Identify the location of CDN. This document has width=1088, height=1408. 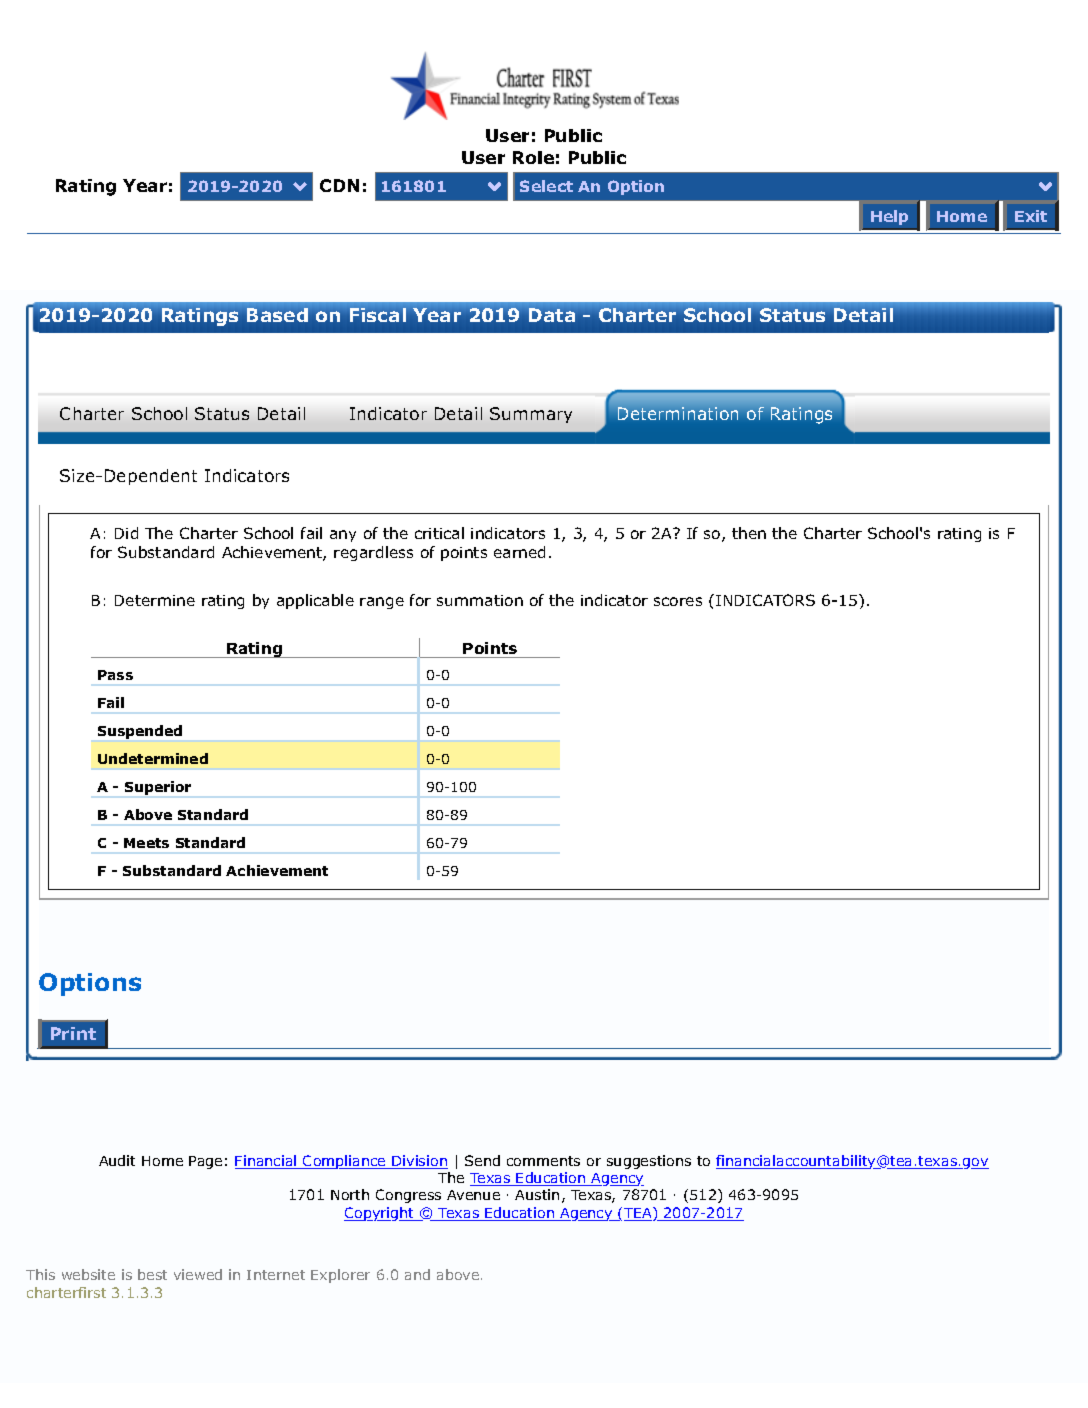
(339, 185).
